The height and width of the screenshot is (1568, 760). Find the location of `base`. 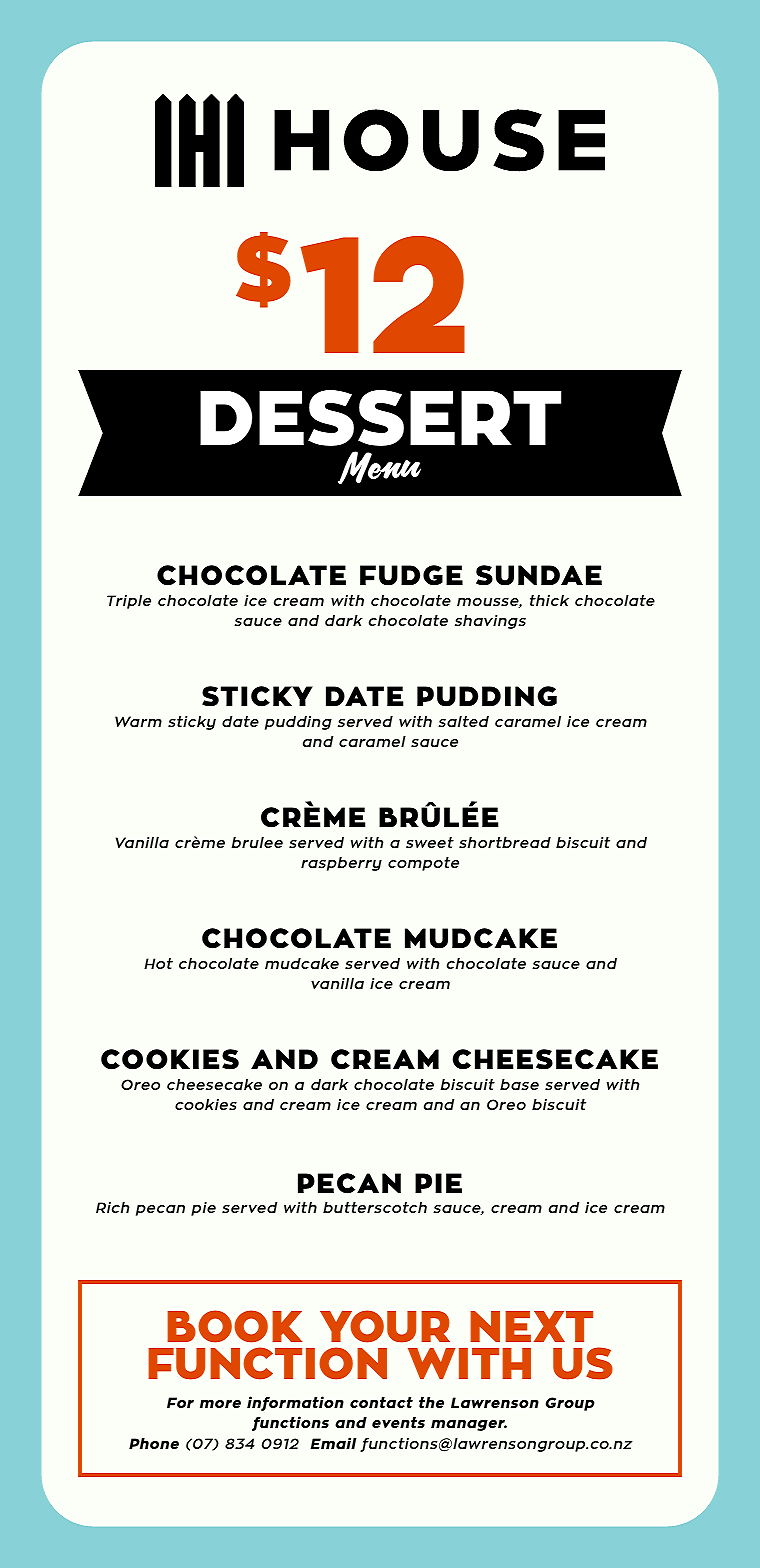

base is located at coordinates (519, 1084).
